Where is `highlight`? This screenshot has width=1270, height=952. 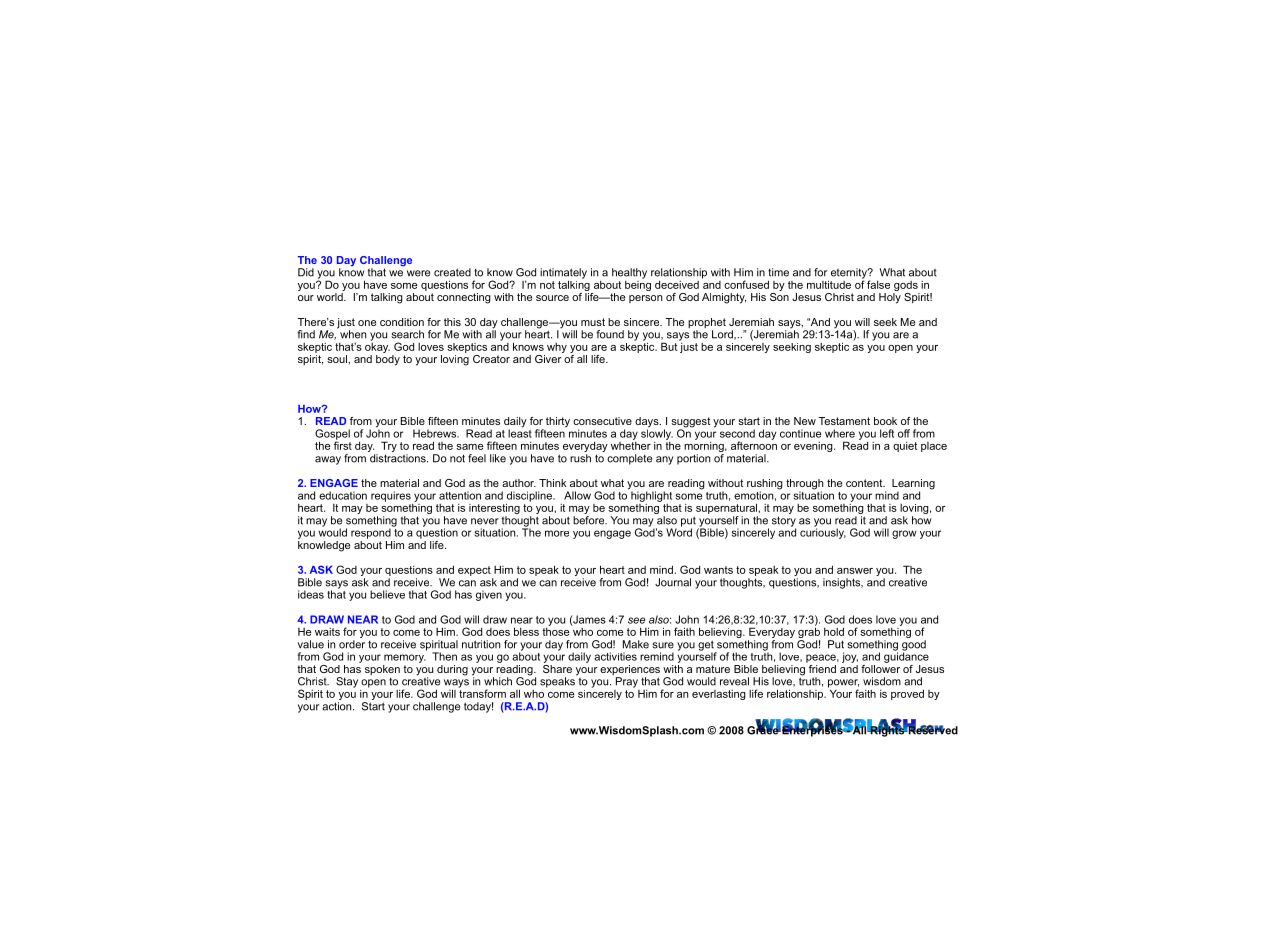
highlight is located at coordinates (651, 496).
